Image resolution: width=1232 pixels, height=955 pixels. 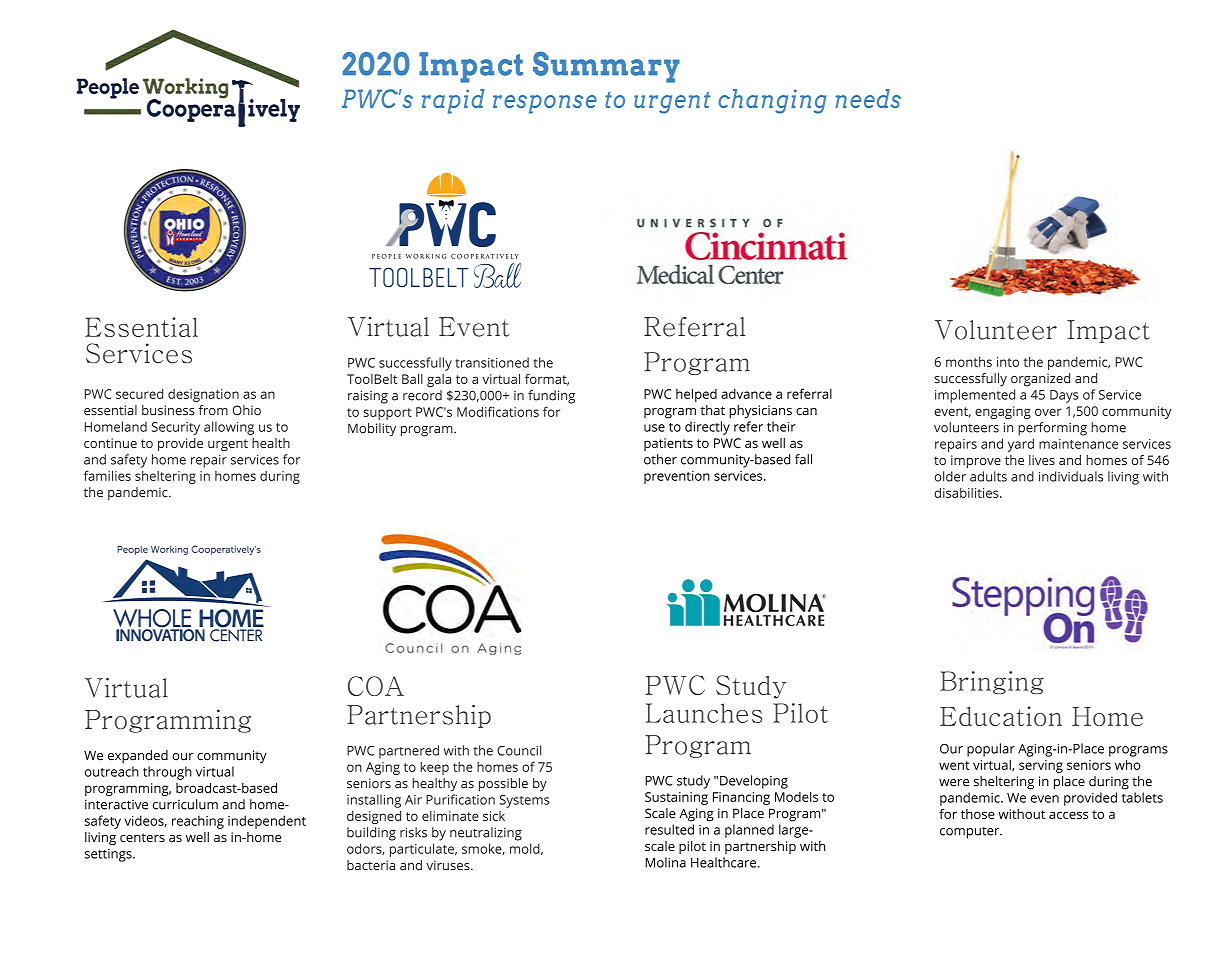 I want to click on transitioned, so click(x=492, y=362).
